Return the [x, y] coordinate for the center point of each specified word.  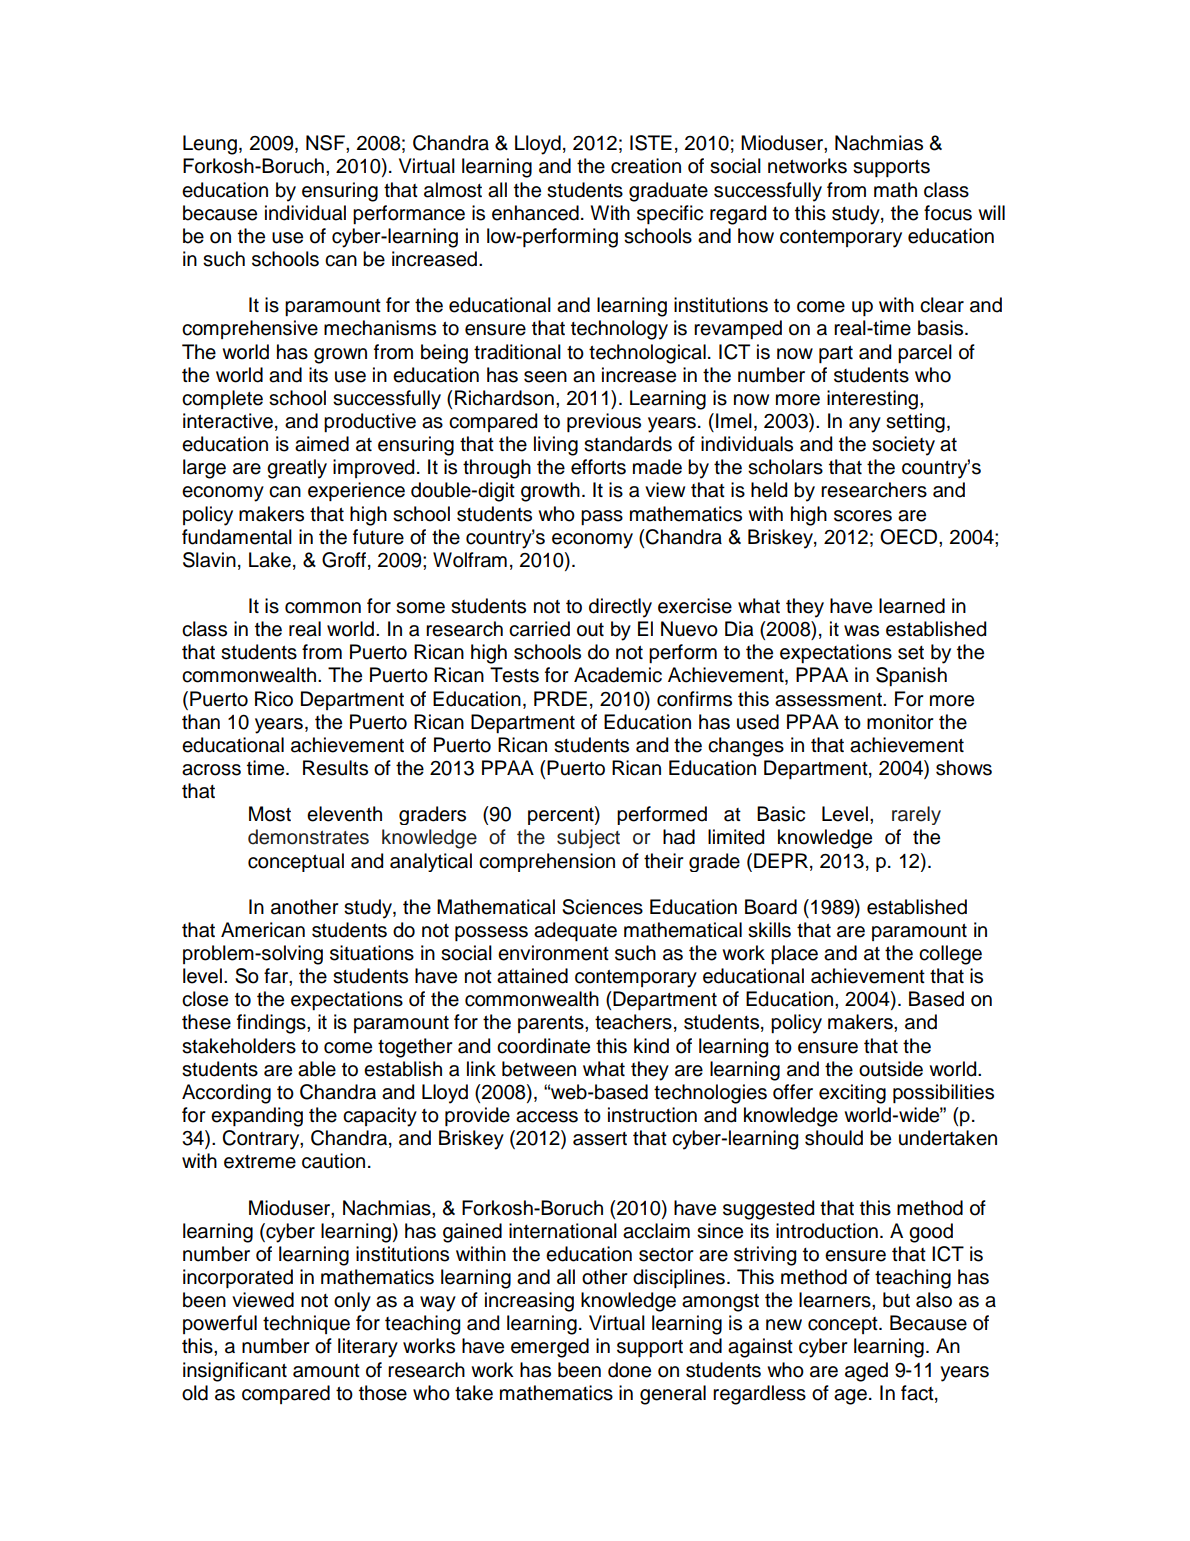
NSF [326, 143]
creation [646, 166]
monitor [900, 722]
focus [948, 213]
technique [306, 1324]
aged [866, 1372]
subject [588, 838]
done [629, 1370]
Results [335, 768]
